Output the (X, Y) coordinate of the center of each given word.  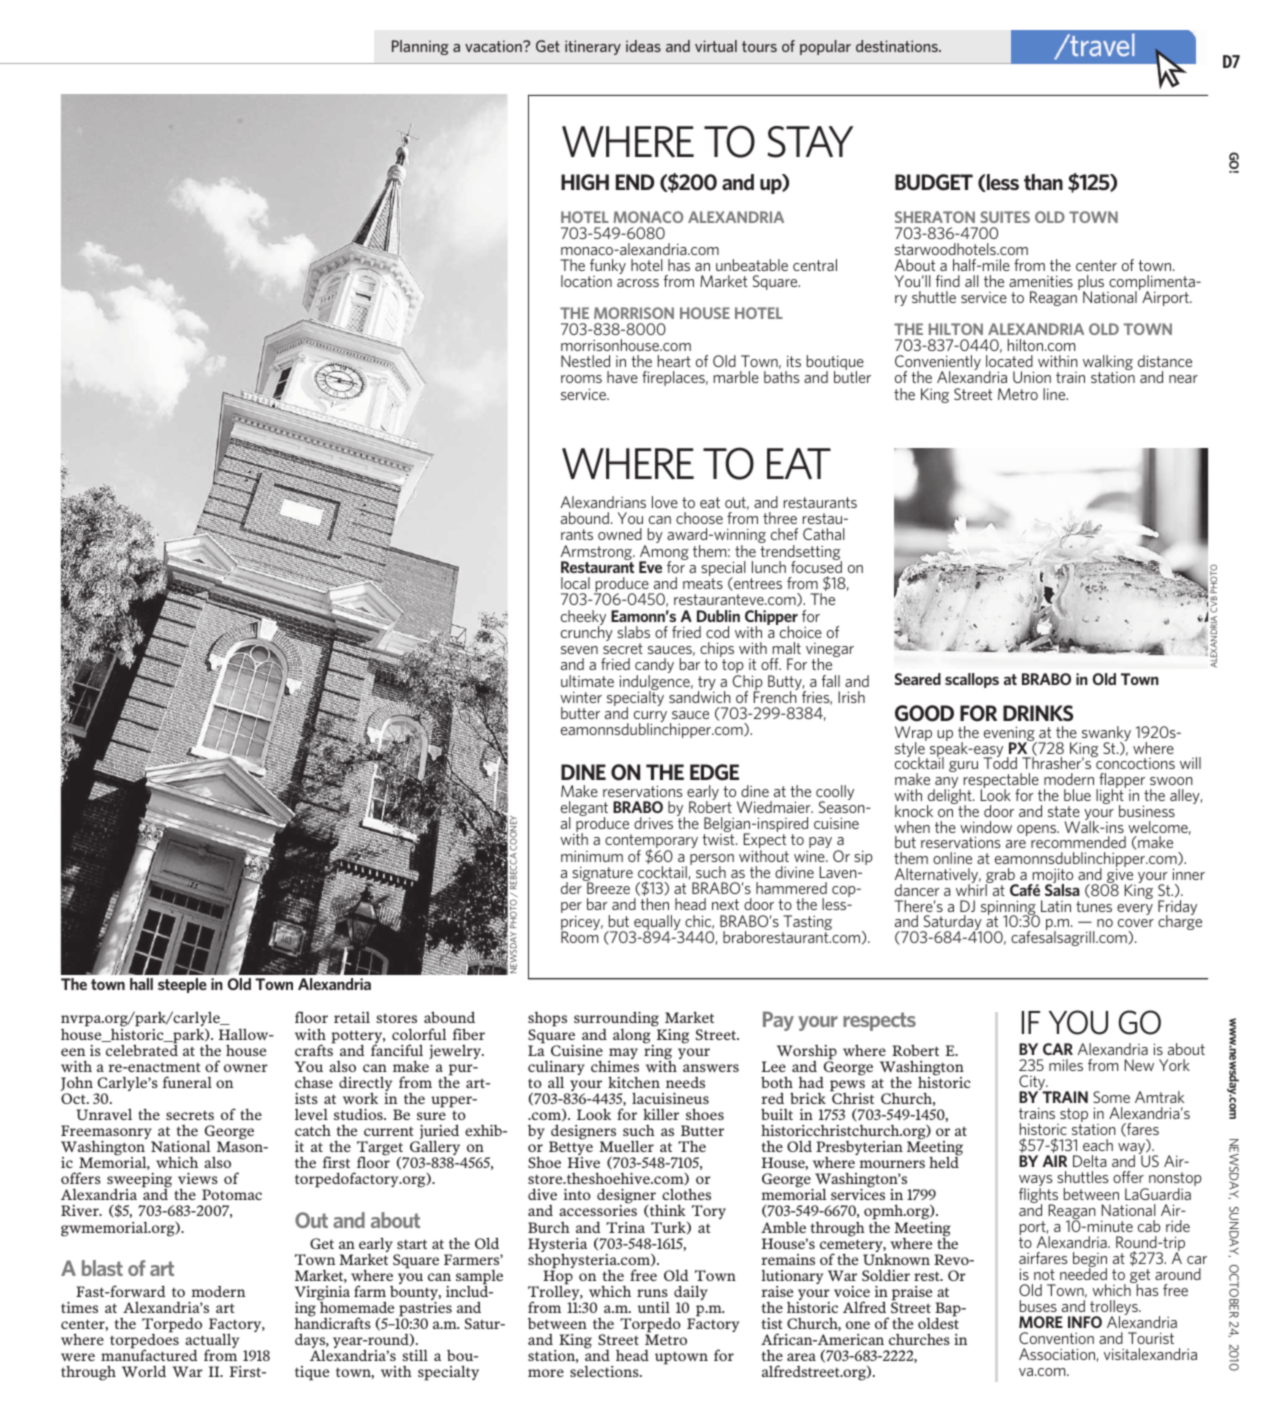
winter (581, 697)
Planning (420, 47)
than (1043, 182)
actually (212, 1342)
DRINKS (1038, 713)
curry (650, 718)
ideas (643, 46)
